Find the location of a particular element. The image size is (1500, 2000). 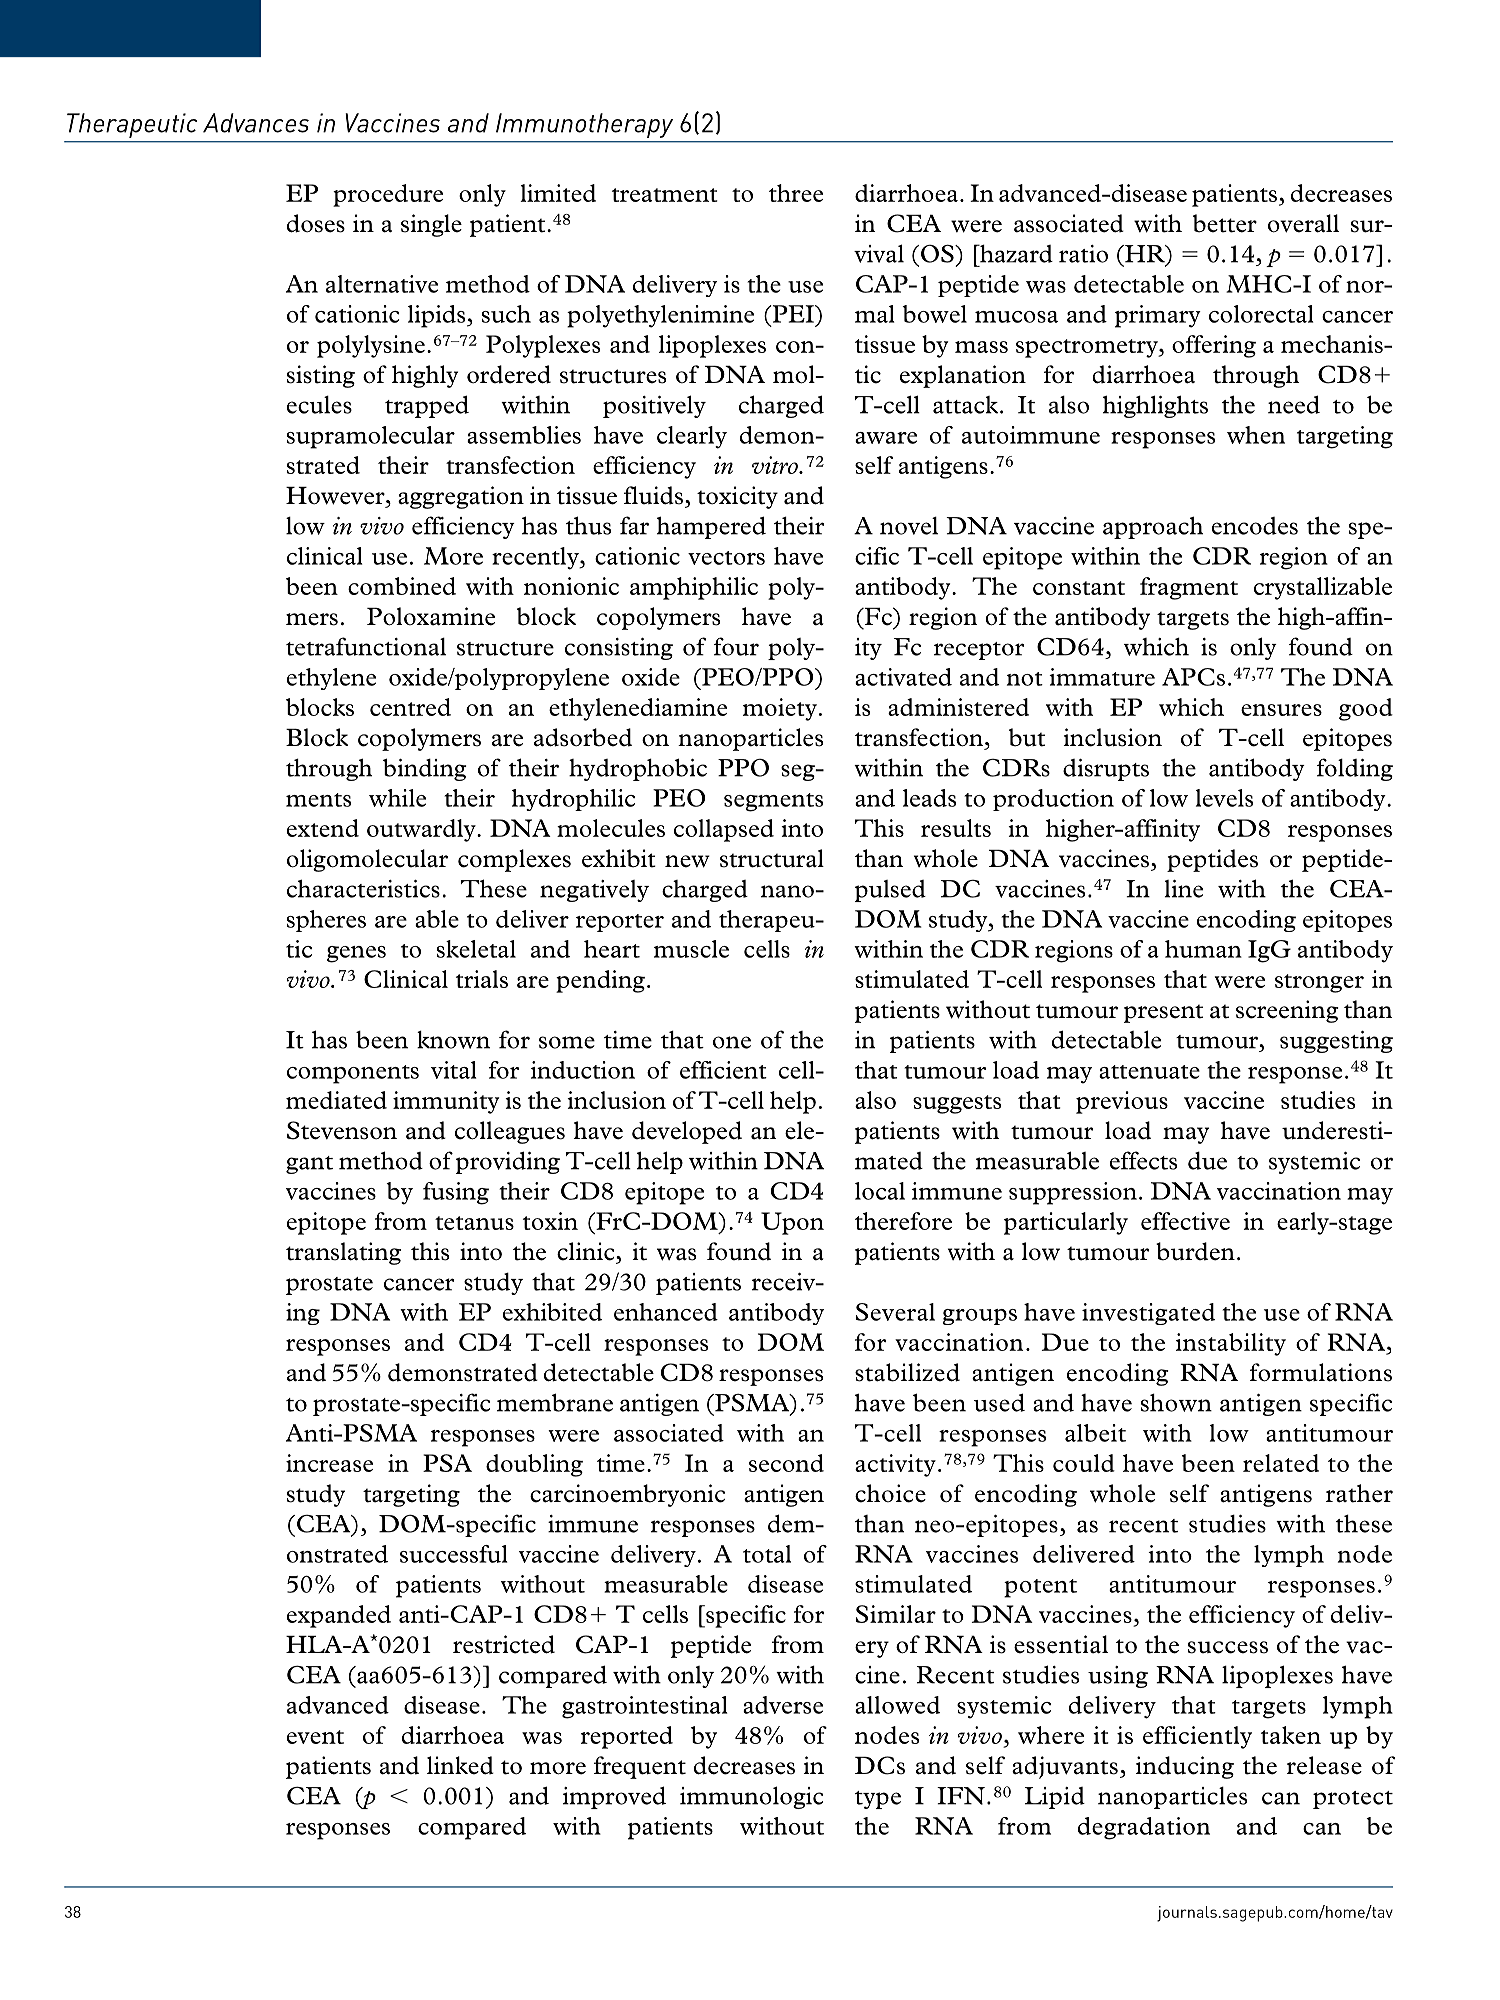

linked is located at coordinates (460, 1765).
